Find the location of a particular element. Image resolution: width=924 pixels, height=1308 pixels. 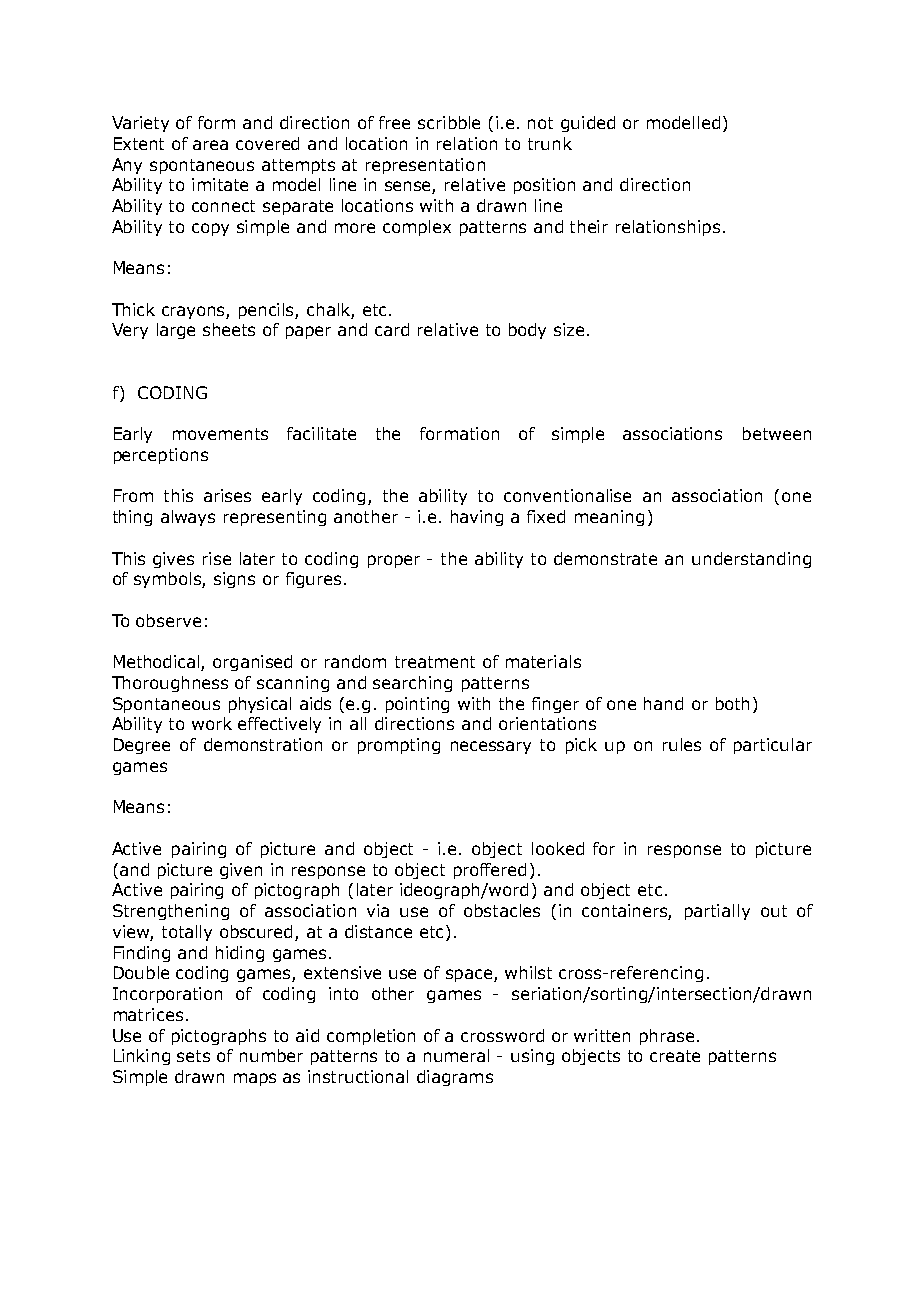

area is located at coordinates (210, 145).
